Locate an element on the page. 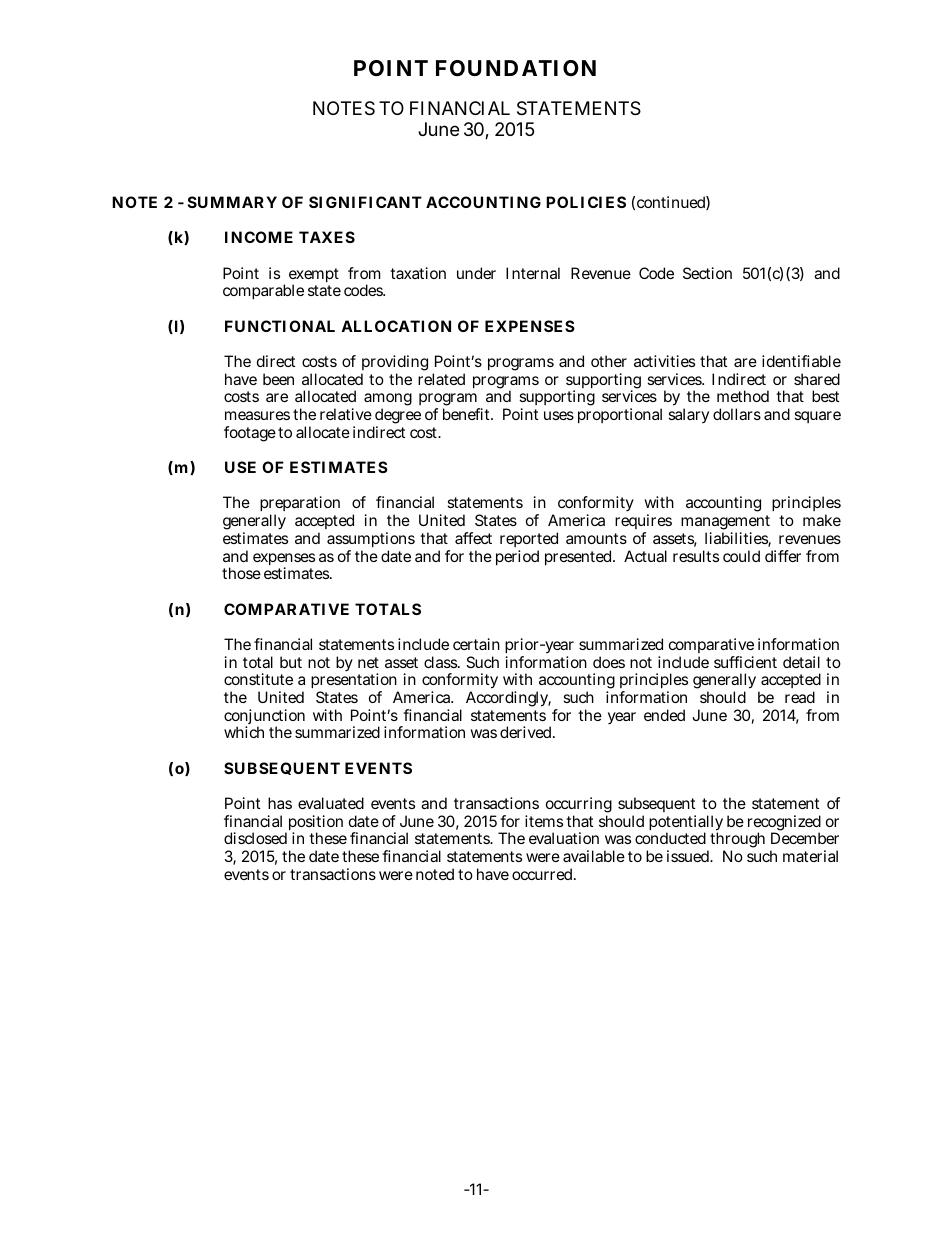 The width and height of the page is (952, 1233). Section is located at coordinates (707, 273).
